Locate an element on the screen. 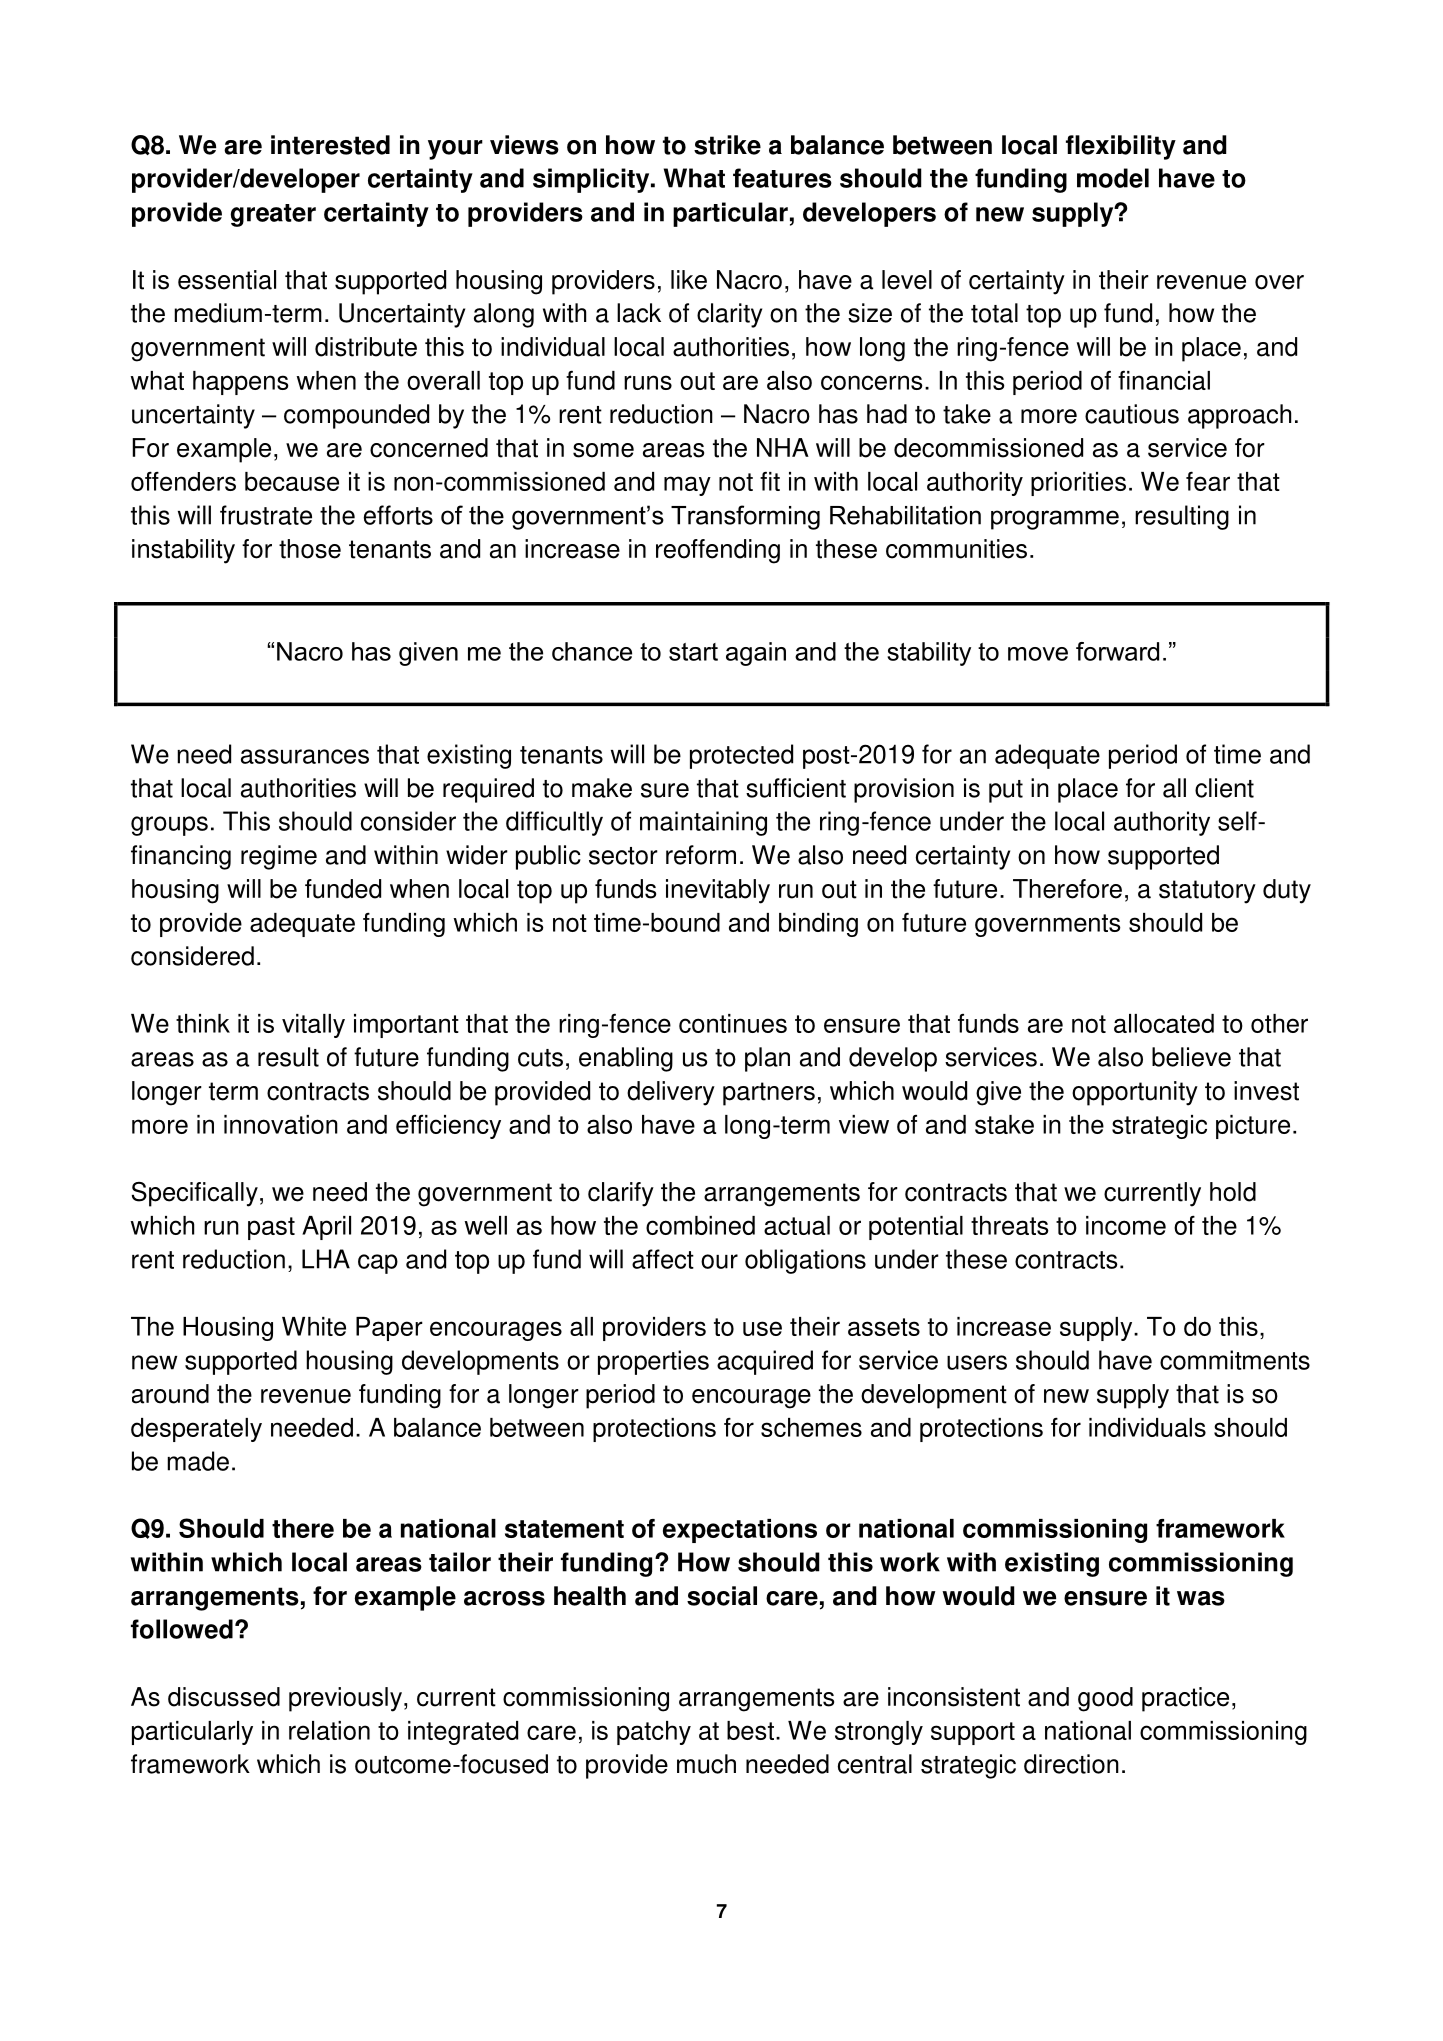 The image size is (1443, 2041). commitments is located at coordinates (1235, 1360).
